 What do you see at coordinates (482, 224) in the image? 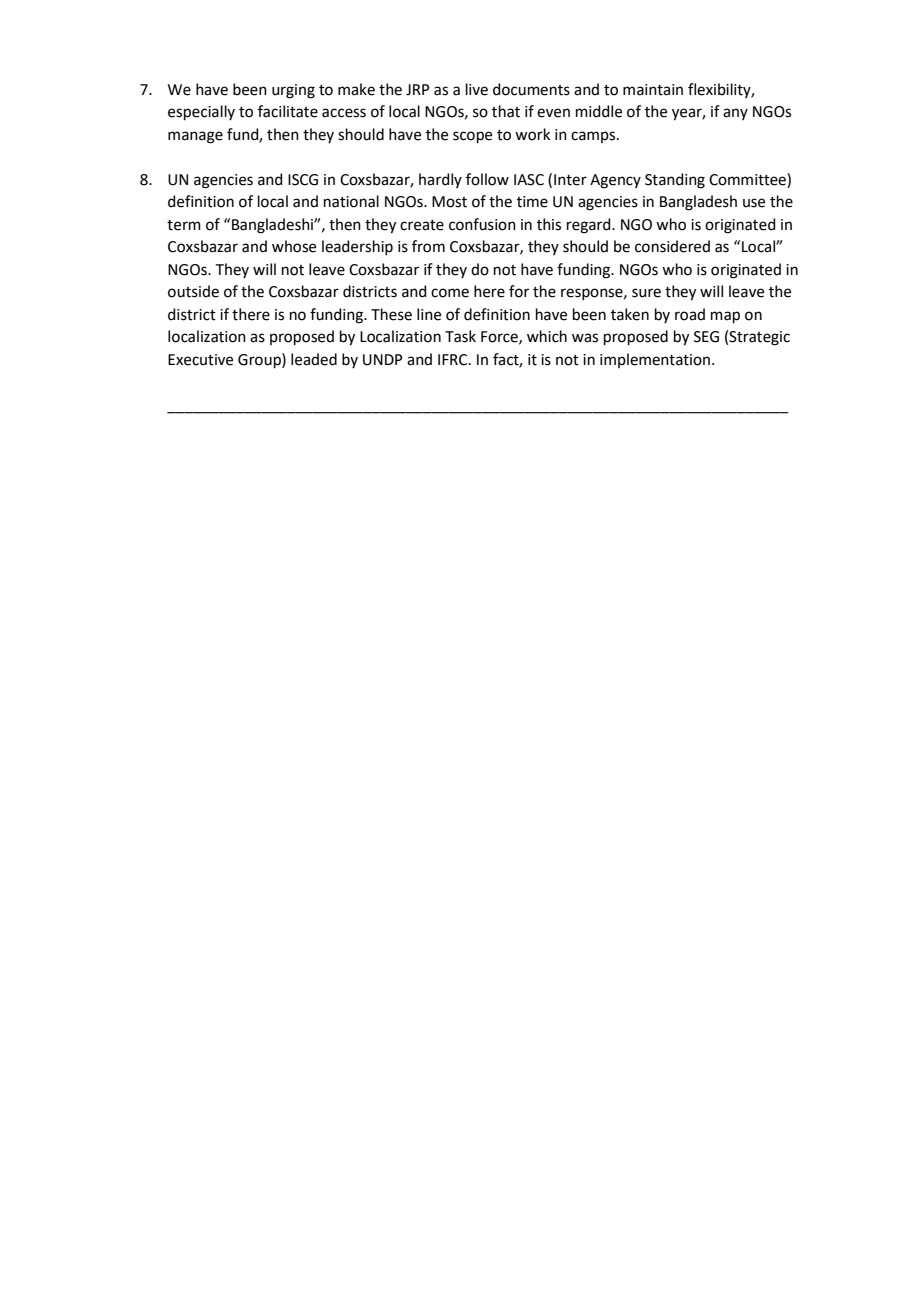
I see `confusion` at bounding box center [482, 224].
